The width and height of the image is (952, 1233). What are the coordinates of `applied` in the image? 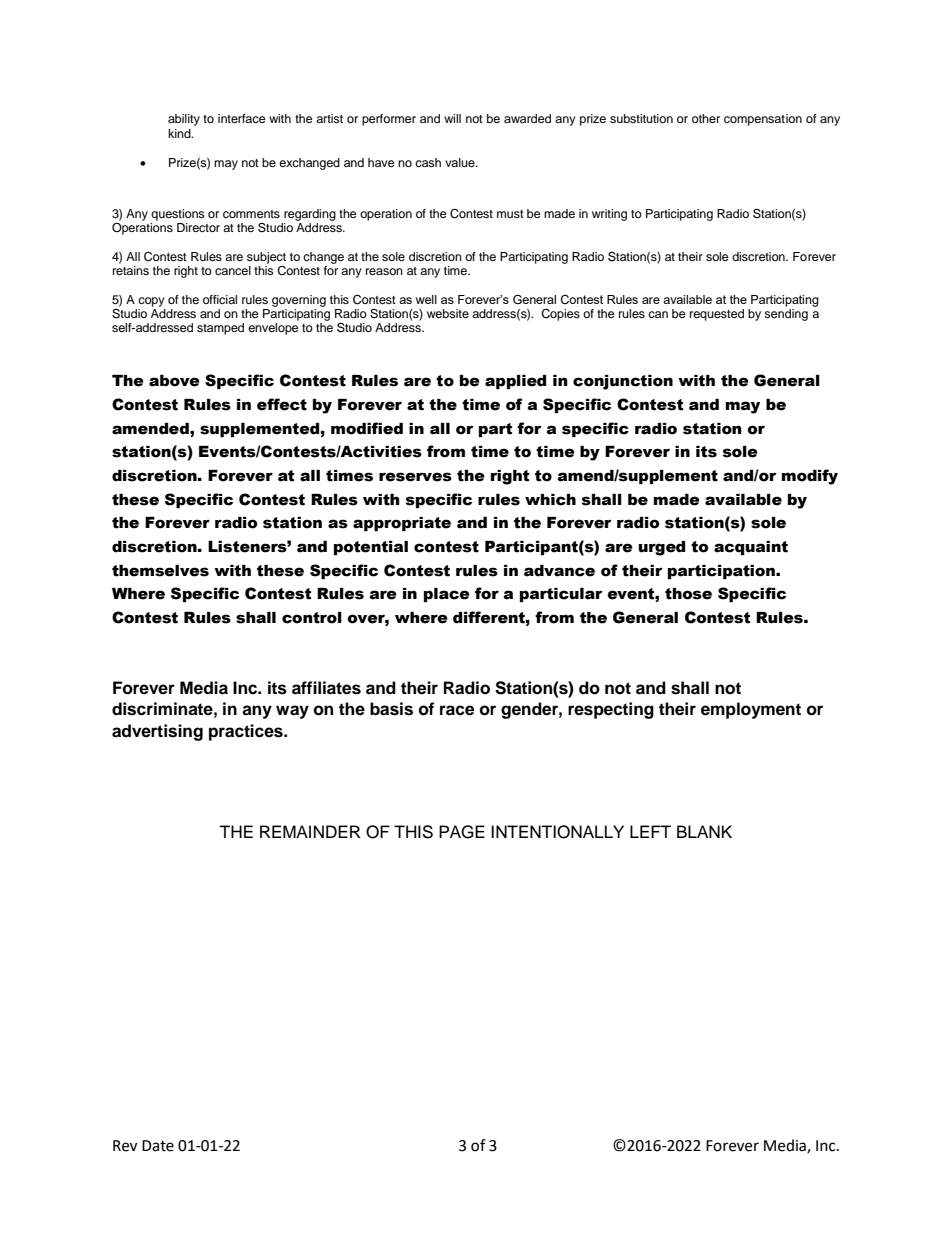 It's located at (515, 382).
